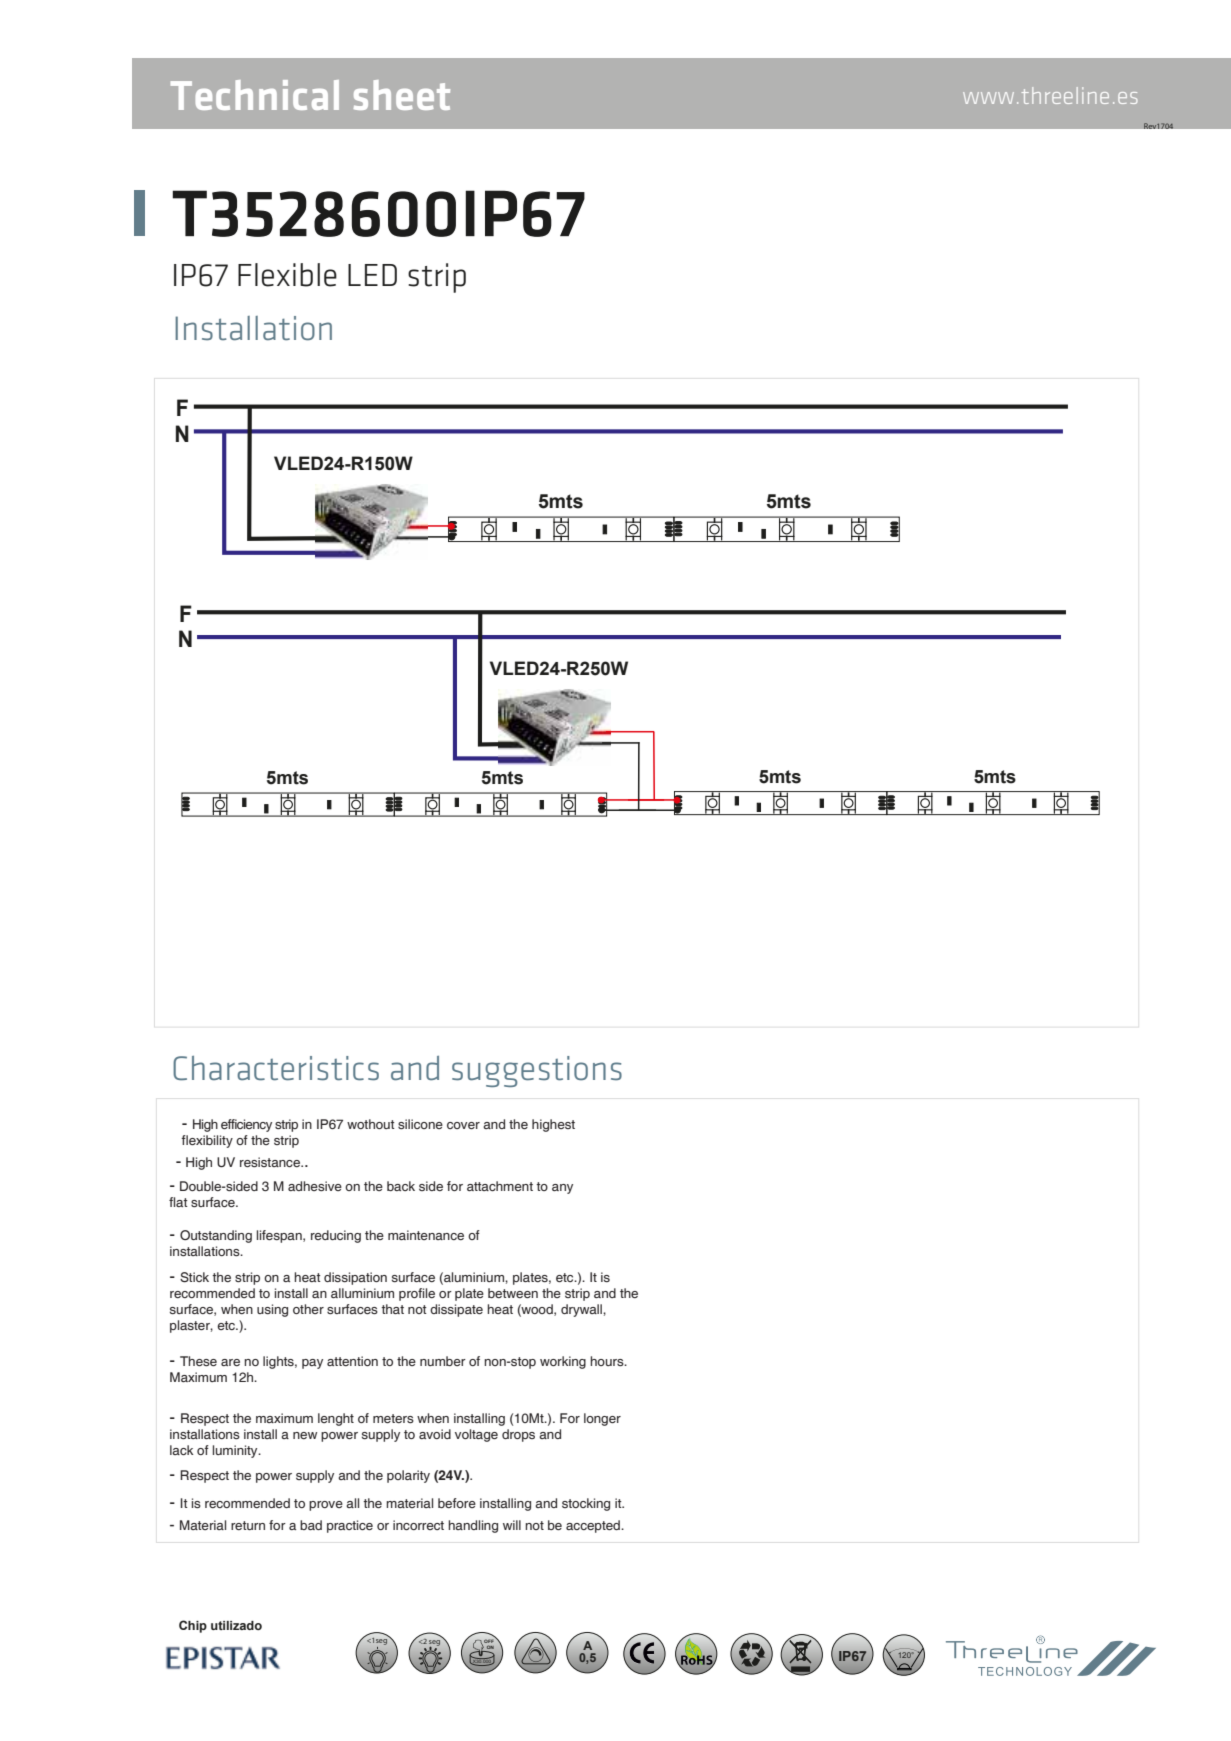  What do you see at coordinates (582, 1310) in the image?
I see `drywall` at bounding box center [582, 1310].
